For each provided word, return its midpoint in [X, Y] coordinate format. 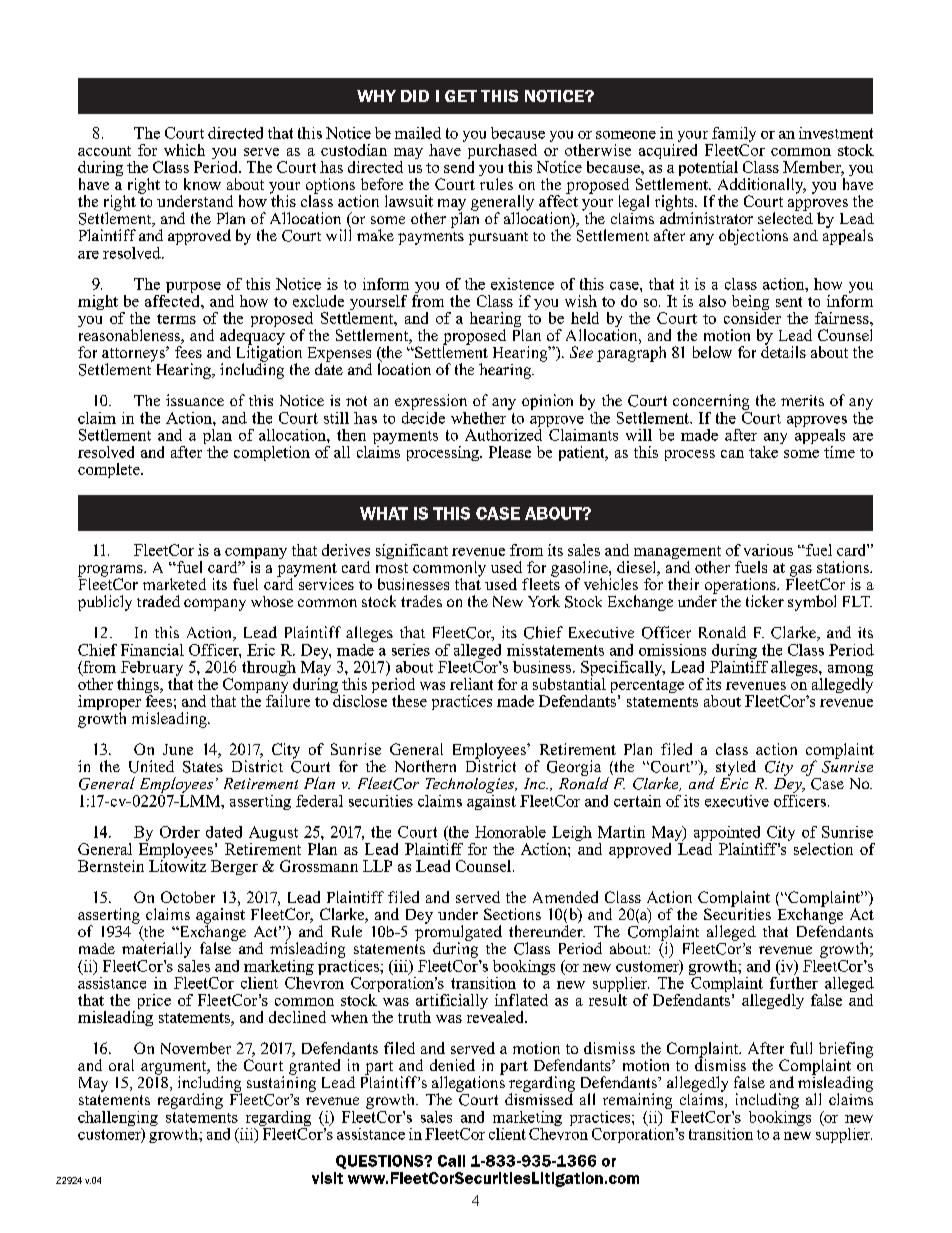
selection [823, 849]
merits [802, 400]
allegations [468, 1084]
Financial [152, 650]
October [188, 897]
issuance [195, 400]
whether [480, 416]
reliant [471, 684]
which [184, 150]
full [801, 1048]
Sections [512, 914]
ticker [765, 601]
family [733, 136]
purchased [504, 153]
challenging [118, 1120]
